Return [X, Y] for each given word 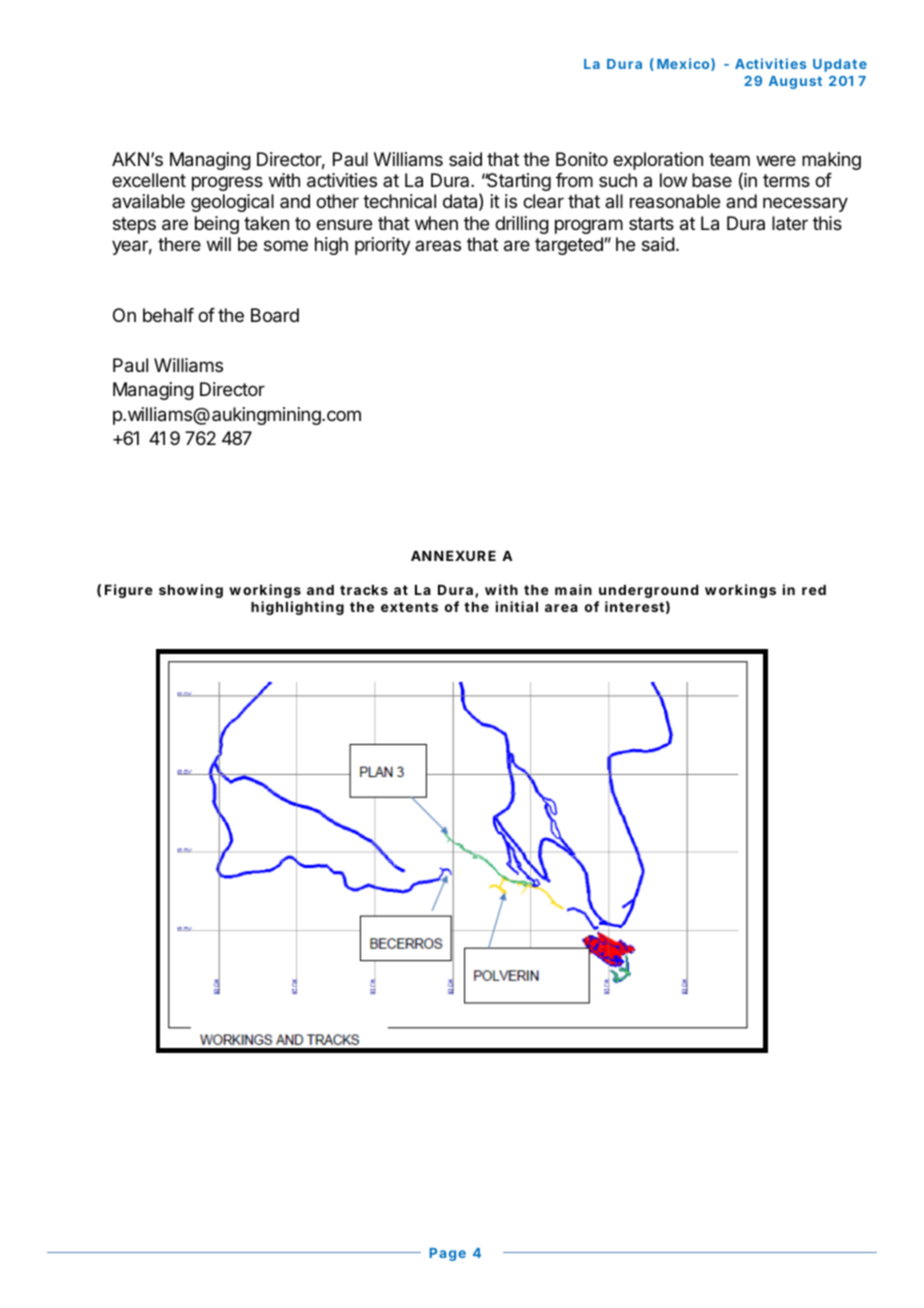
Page [447, 1254]
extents [409, 607]
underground [648, 591]
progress [227, 183]
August [795, 82]
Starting [518, 182]
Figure [129, 591]
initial [517, 606]
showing [191, 591]
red [814, 590]
